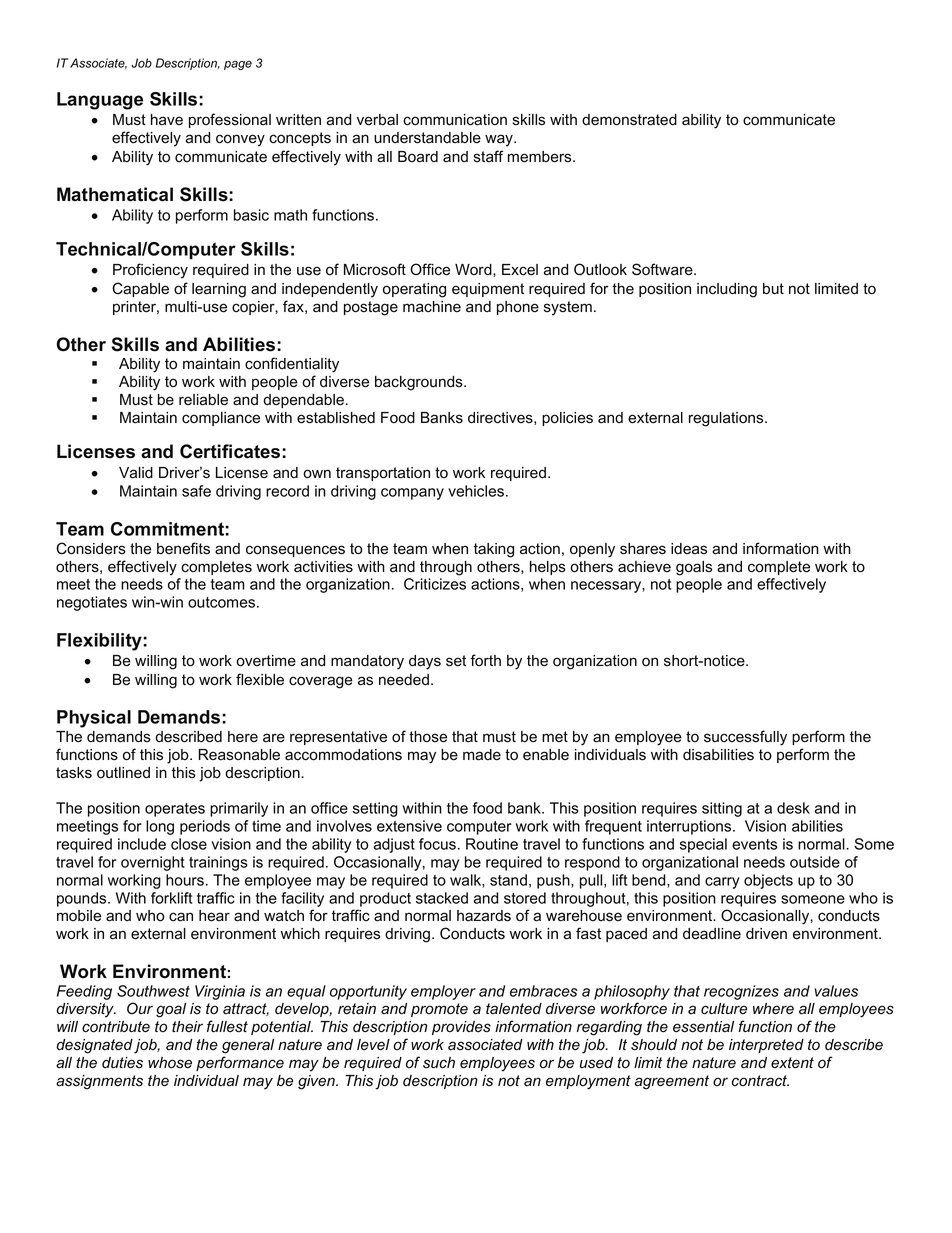 This screenshot has height=1233, width=952. What do you see at coordinates (167, 120) in the screenshot?
I see `have` at bounding box center [167, 120].
